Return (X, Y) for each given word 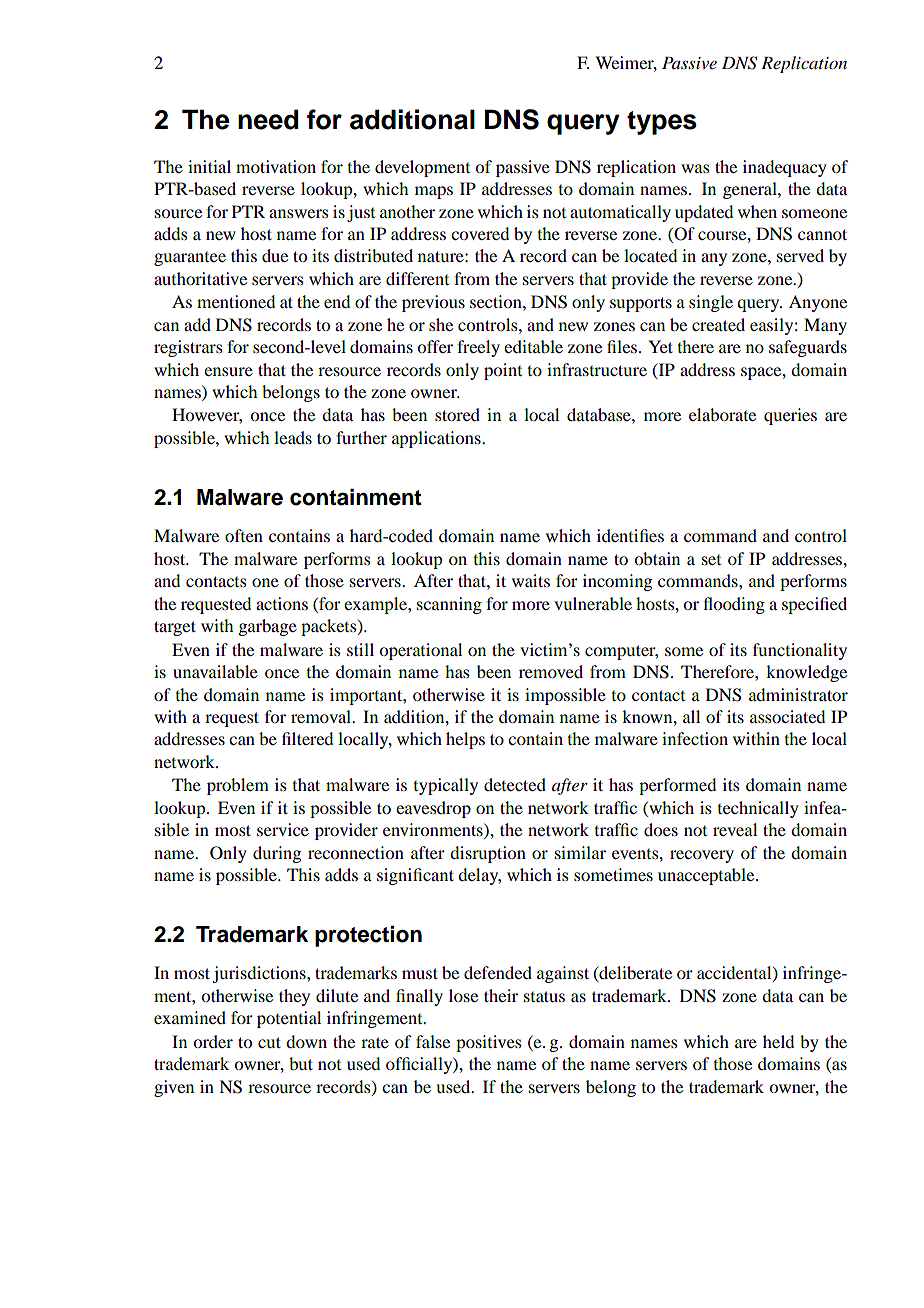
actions (282, 603)
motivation (276, 166)
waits (531, 580)
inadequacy (785, 168)
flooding (734, 605)
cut (269, 1042)
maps (434, 192)
